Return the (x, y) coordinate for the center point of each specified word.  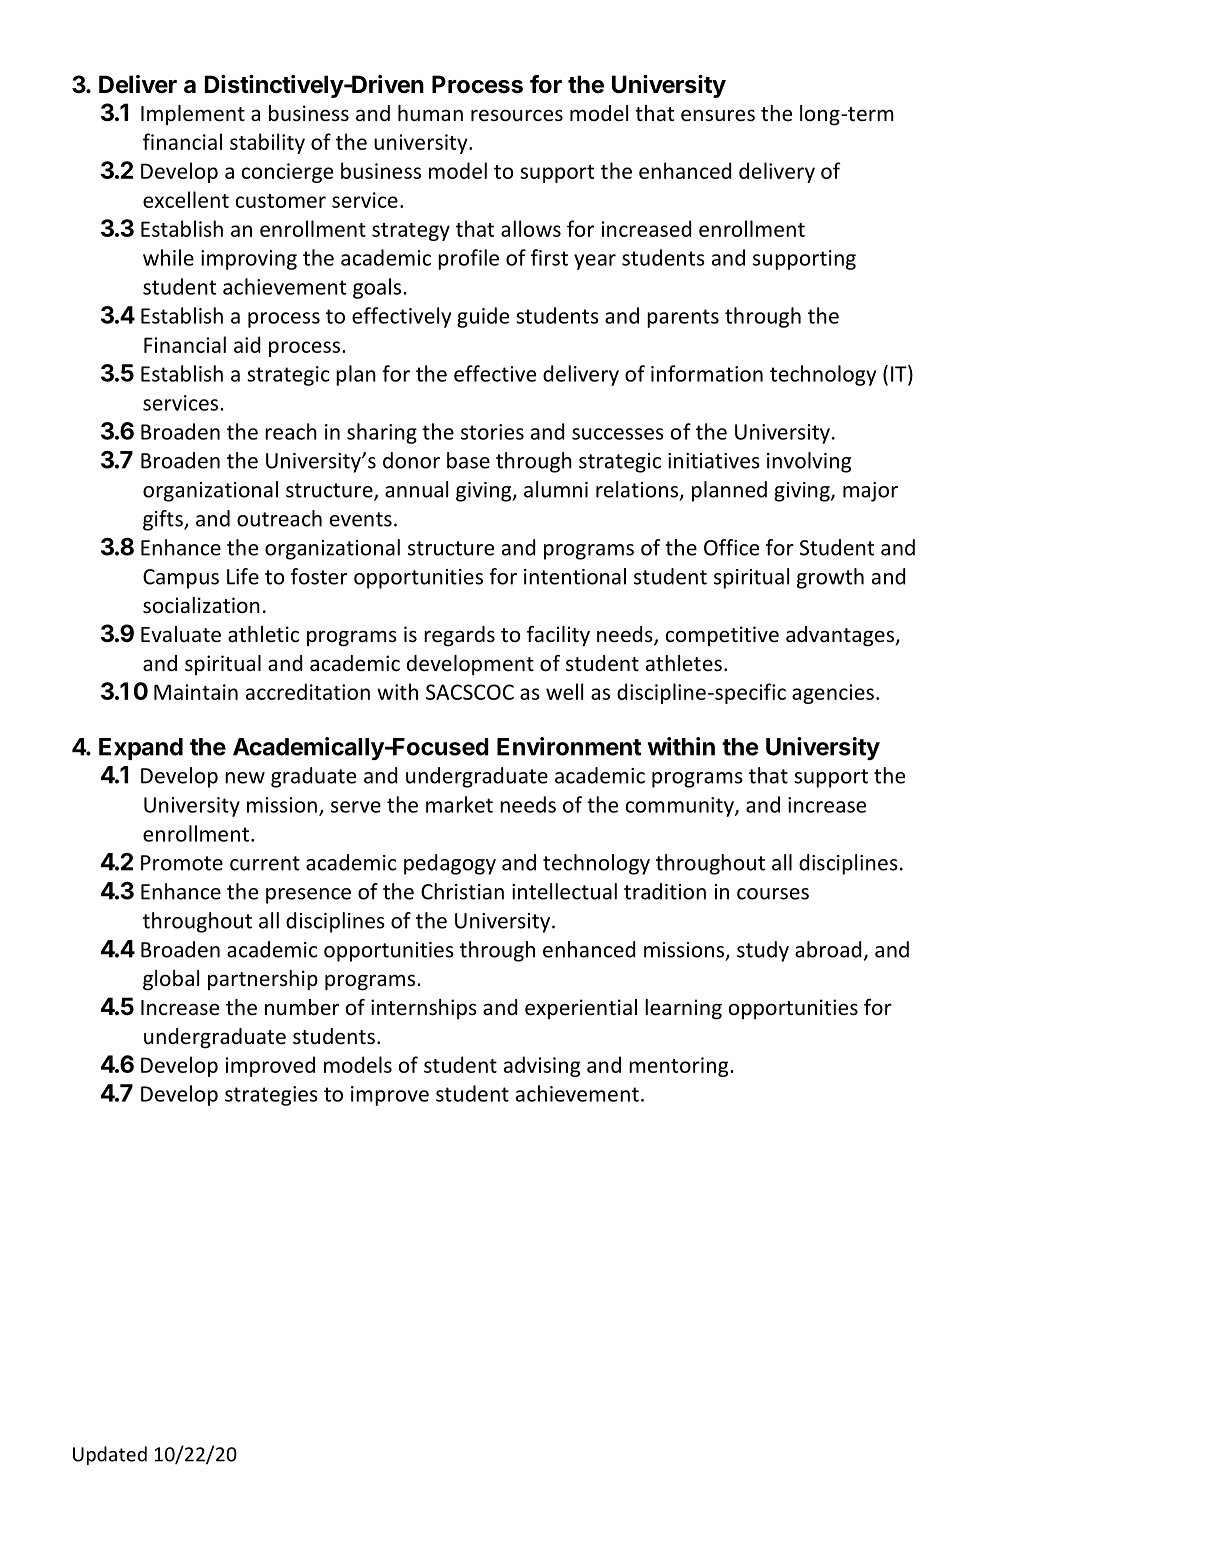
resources (517, 115)
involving (809, 462)
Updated (110, 1455)
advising (542, 1066)
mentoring (680, 1067)
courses (773, 894)
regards (459, 636)
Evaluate (181, 634)
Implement (193, 115)
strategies (271, 1096)
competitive (722, 636)
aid (247, 344)
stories (492, 432)
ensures (718, 115)
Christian (462, 891)
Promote (182, 863)
